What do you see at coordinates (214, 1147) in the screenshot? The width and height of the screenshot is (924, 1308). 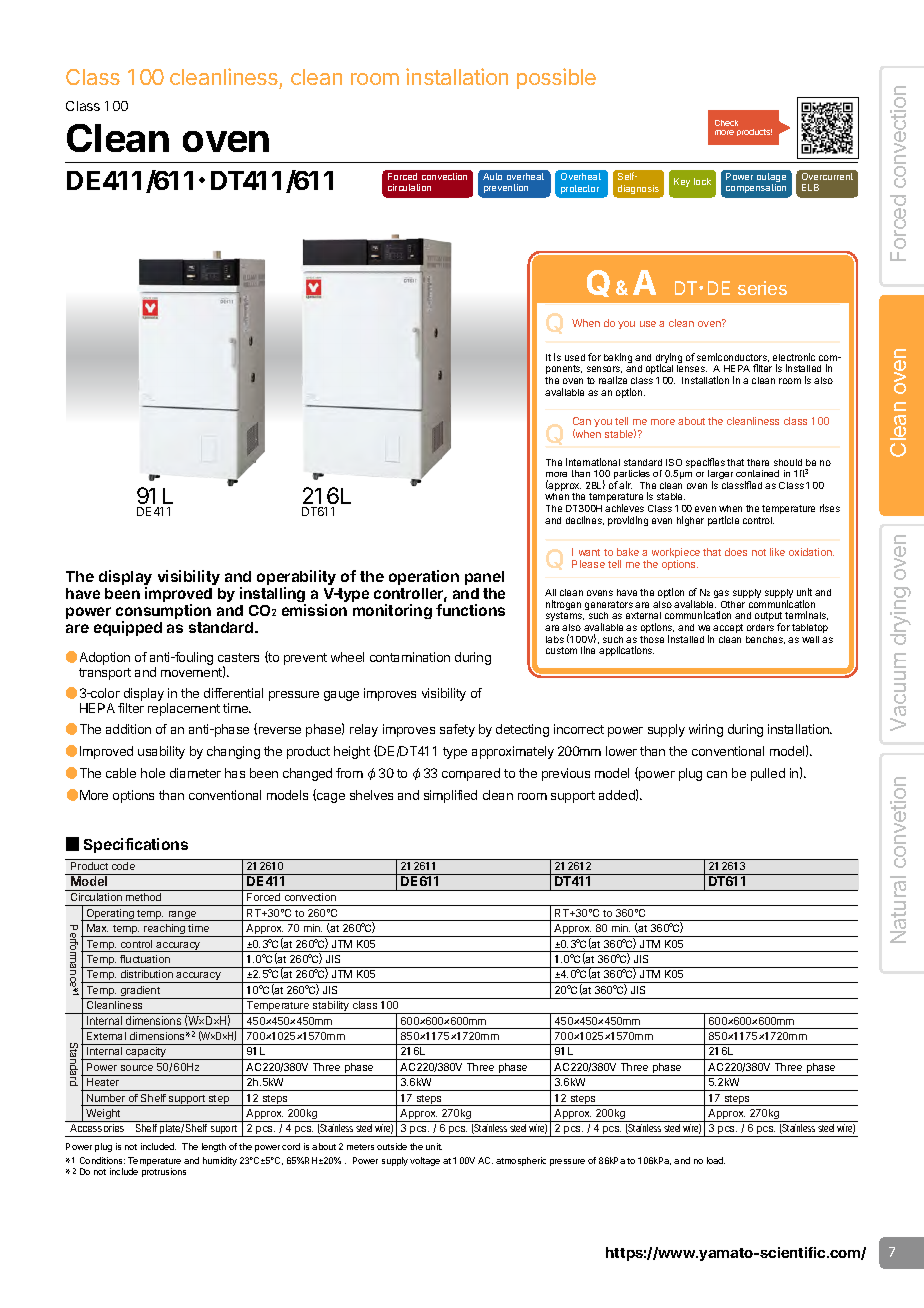 I see `length` at bounding box center [214, 1147].
